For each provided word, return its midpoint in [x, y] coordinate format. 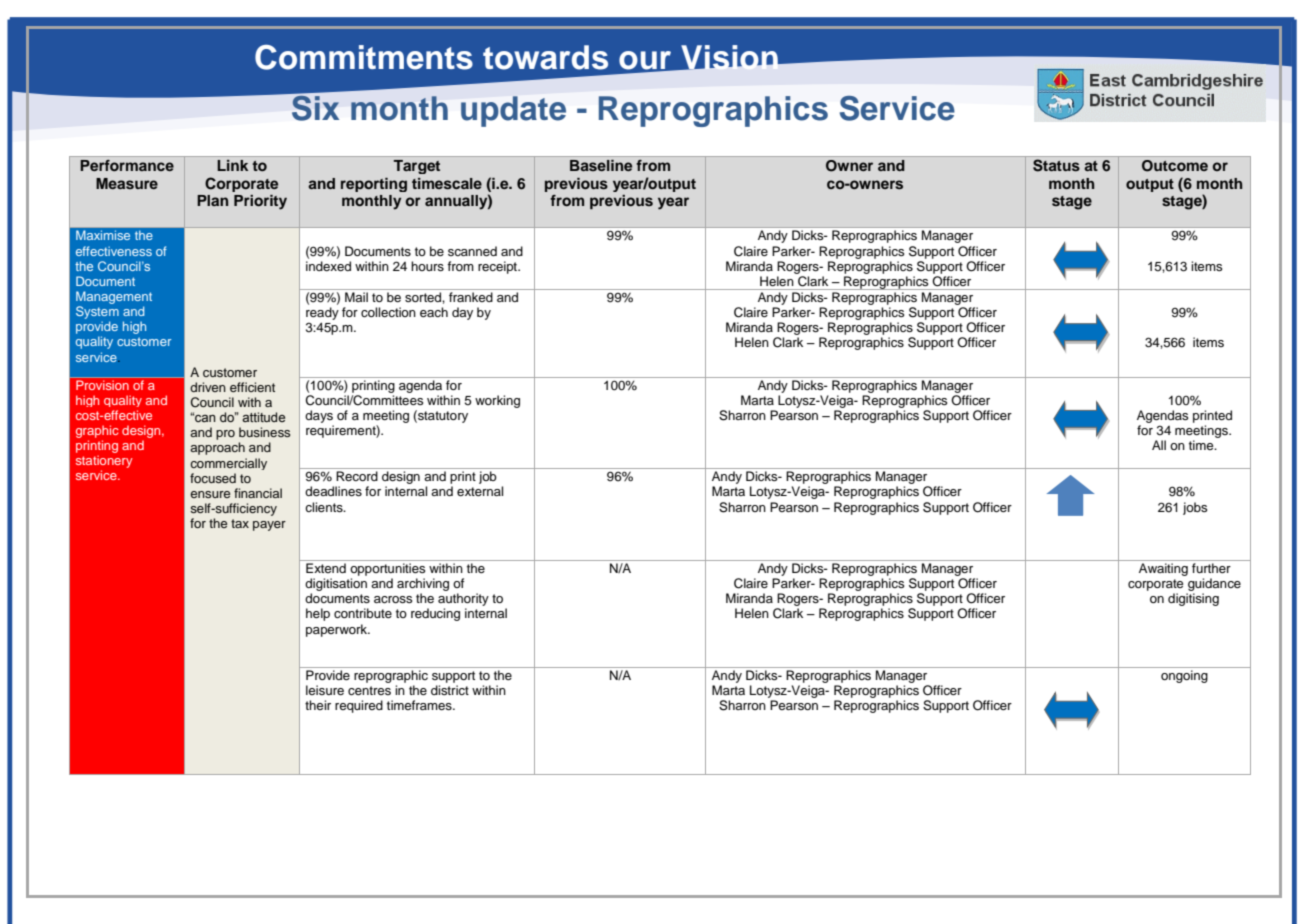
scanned [472, 251]
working [497, 401]
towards [545, 57]
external [480, 491]
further [1211, 568]
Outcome [1175, 166]
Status [1056, 165]
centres [369, 691]
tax [240, 523]
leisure [325, 690]
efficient [252, 387]
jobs [1195, 508]
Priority [260, 202]
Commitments [364, 57]
